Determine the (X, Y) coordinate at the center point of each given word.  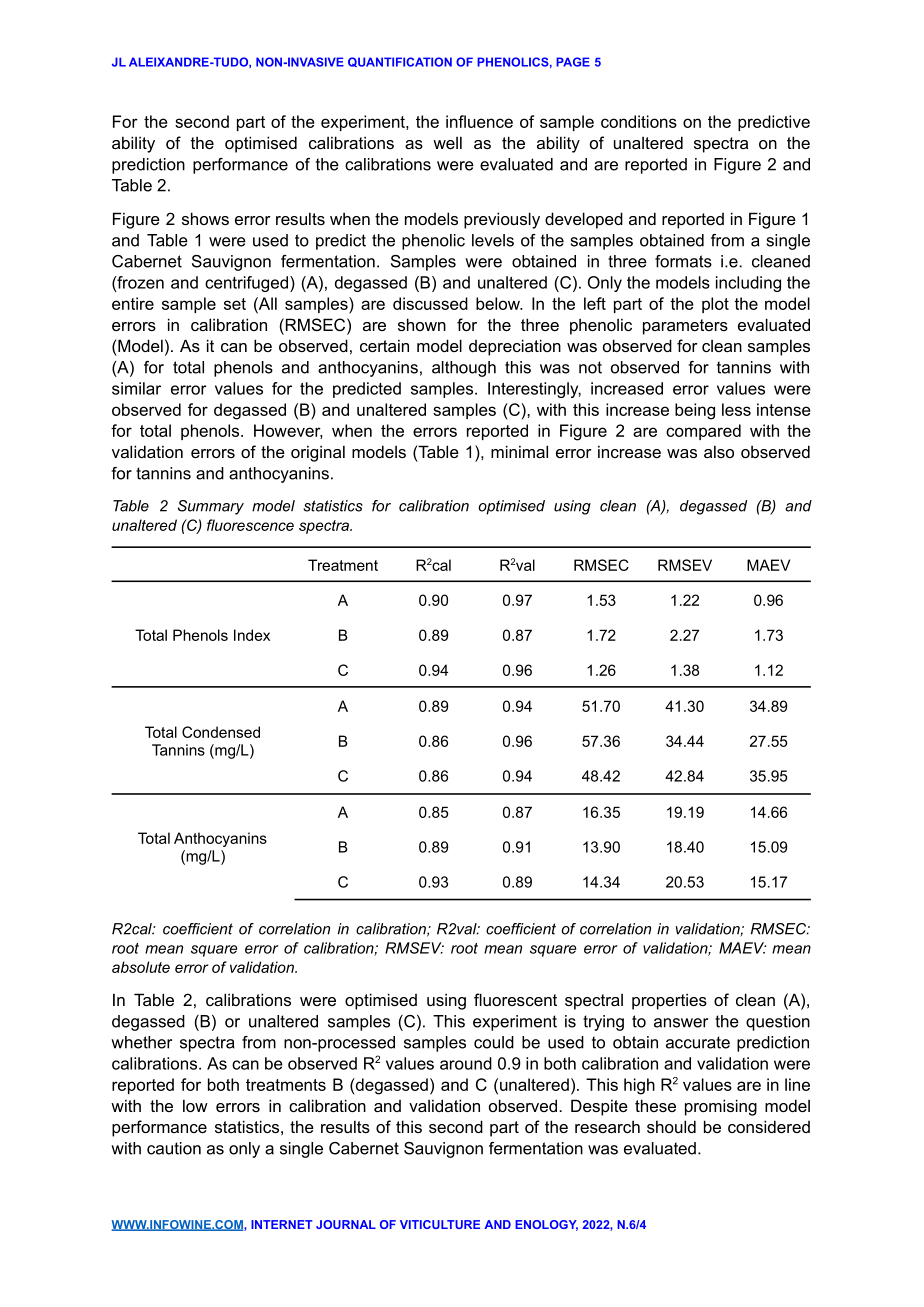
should (671, 1126)
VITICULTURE (440, 1224)
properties (669, 1001)
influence (479, 121)
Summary (211, 507)
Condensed (221, 732)
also (719, 451)
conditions (639, 121)
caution (174, 1148)
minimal (519, 451)
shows (205, 218)
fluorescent (515, 999)
